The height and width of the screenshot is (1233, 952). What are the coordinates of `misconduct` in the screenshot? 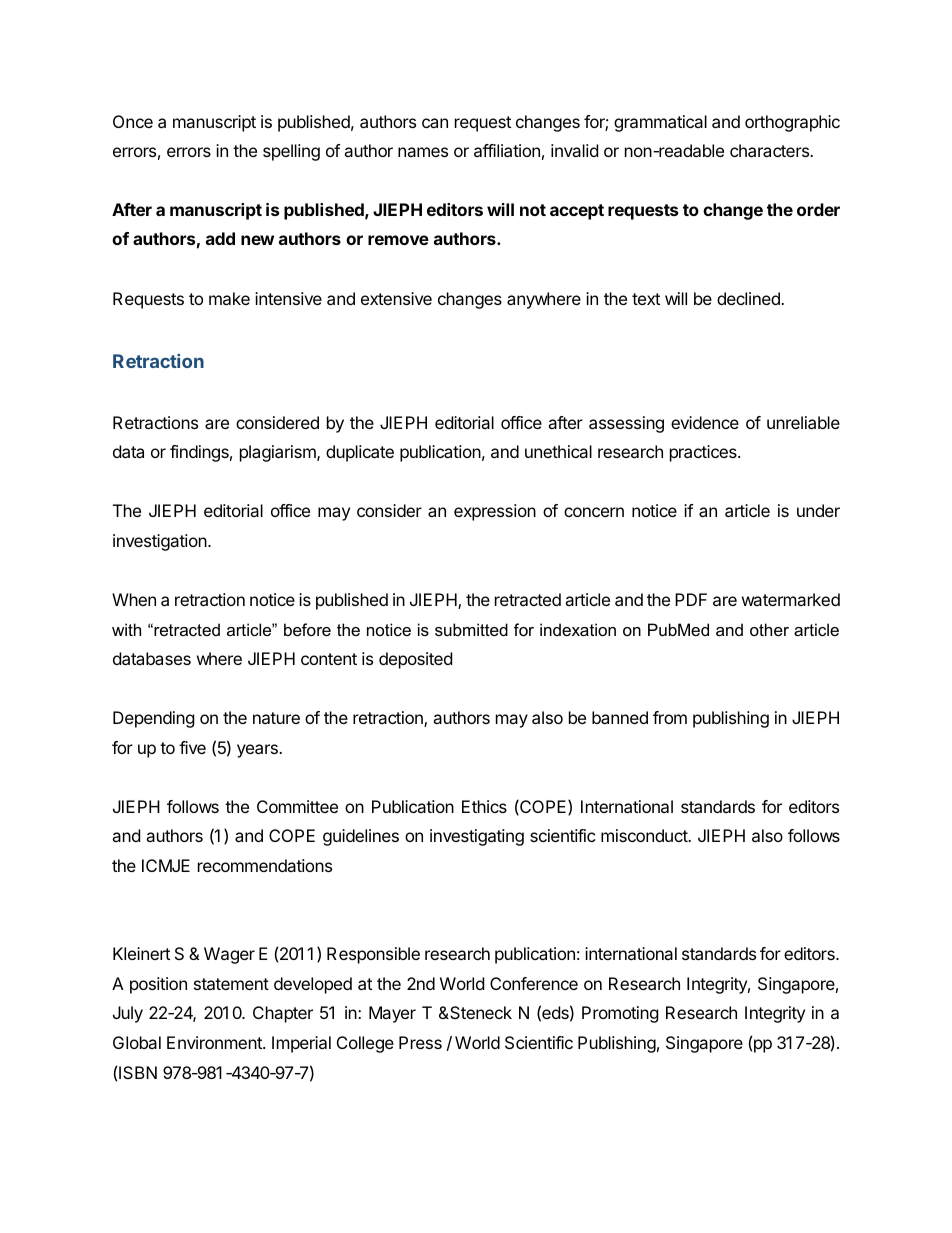 It's located at (645, 835).
